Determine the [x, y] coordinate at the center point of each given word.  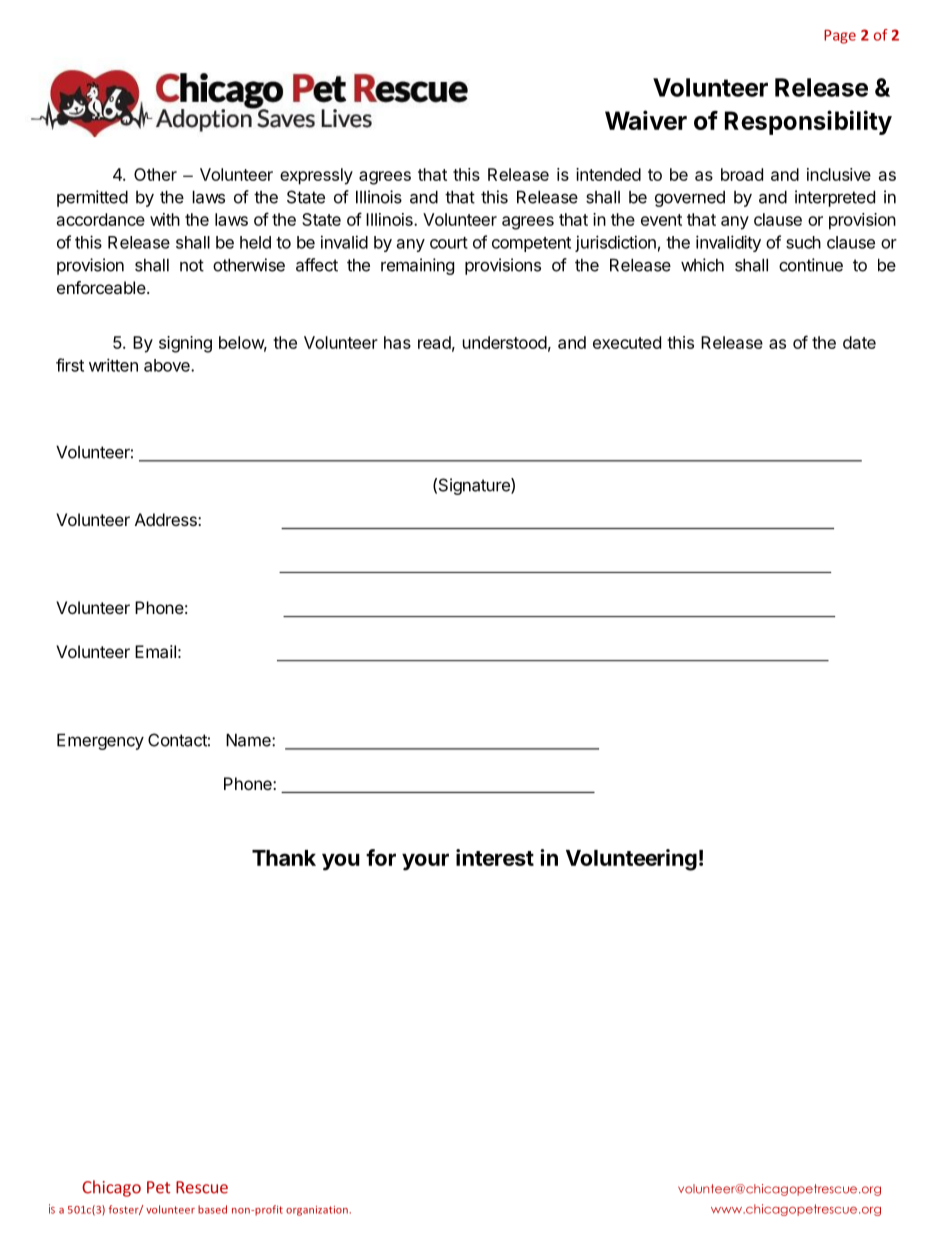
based [212, 1209]
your [425, 862]
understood [505, 342]
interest [495, 857]
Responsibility [808, 122]
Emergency [100, 741]
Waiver [646, 120]
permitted [92, 198]
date [859, 342]
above [168, 365]
